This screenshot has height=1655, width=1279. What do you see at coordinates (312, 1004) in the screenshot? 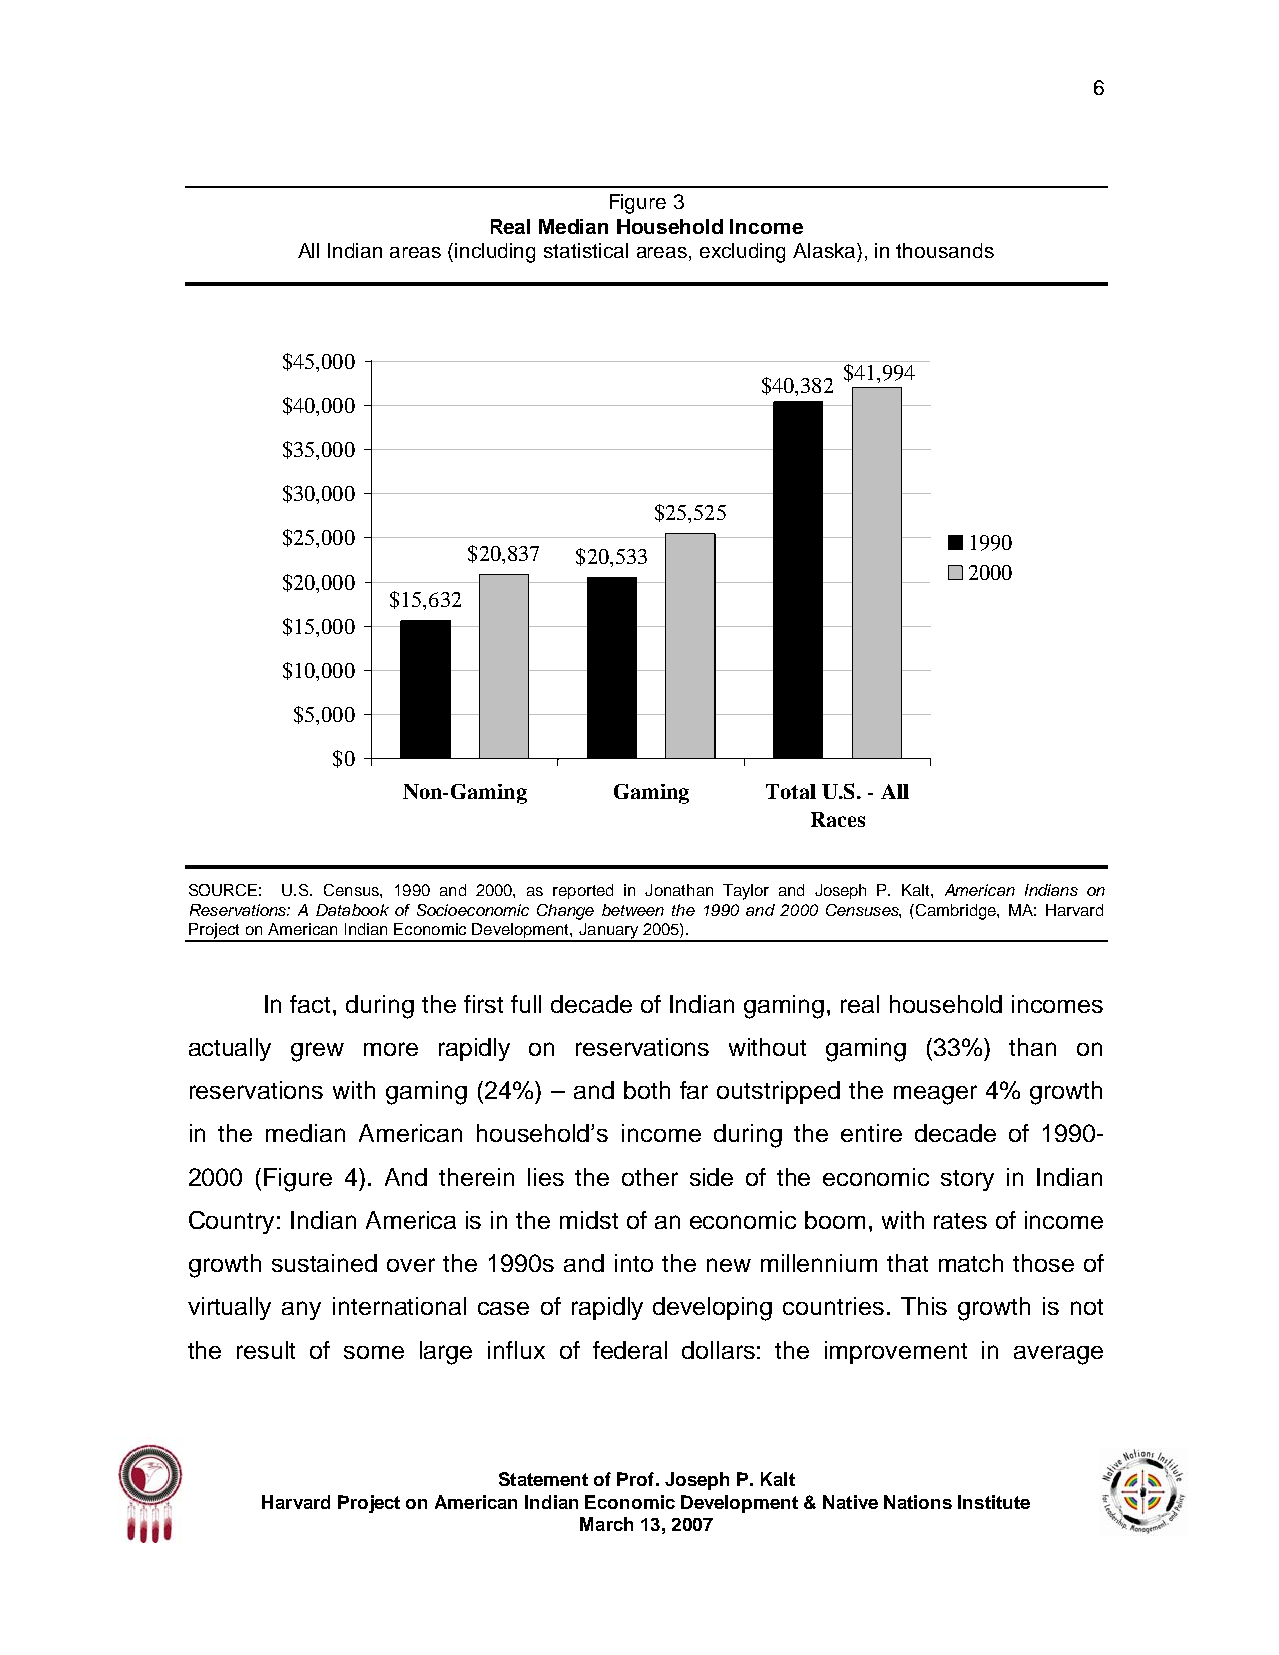
I see `fact` at bounding box center [312, 1004].
